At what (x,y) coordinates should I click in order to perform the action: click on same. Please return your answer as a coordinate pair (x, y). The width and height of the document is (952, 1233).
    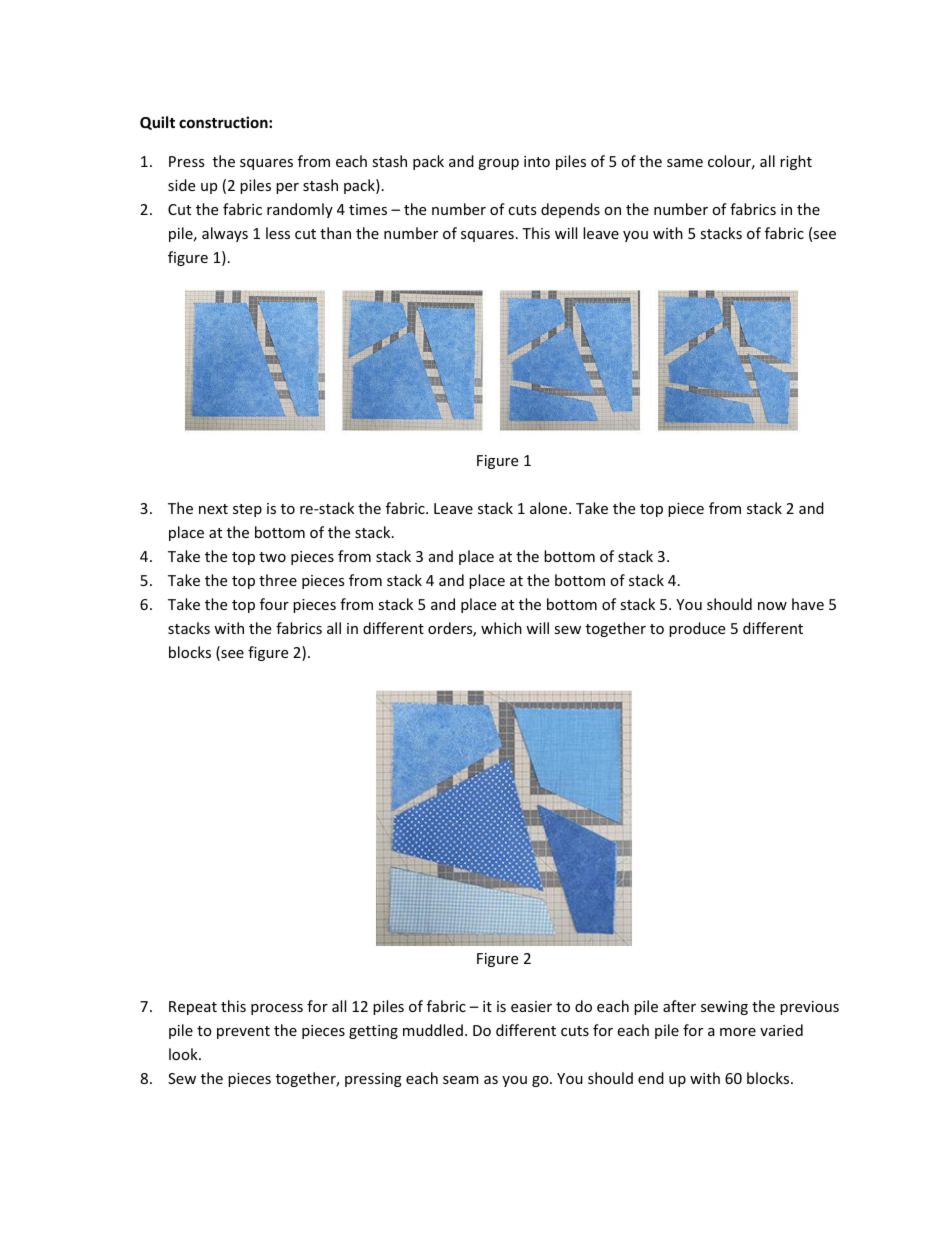
    Looking at the image, I should click on (685, 163).
